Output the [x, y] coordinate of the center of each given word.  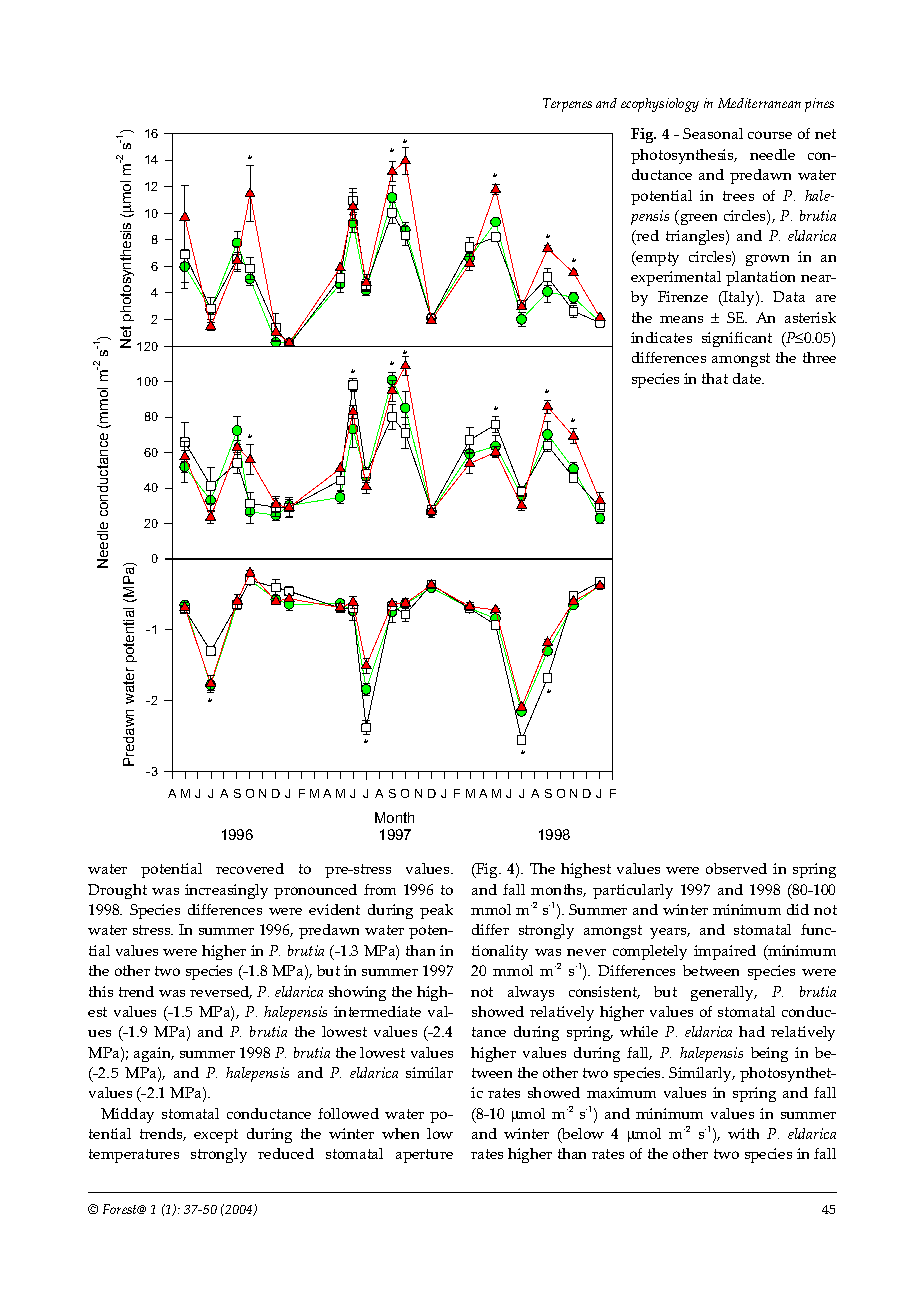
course [770, 135]
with [743, 1133]
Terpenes [567, 105]
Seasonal [713, 133]
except [216, 1136]
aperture [424, 1156]
